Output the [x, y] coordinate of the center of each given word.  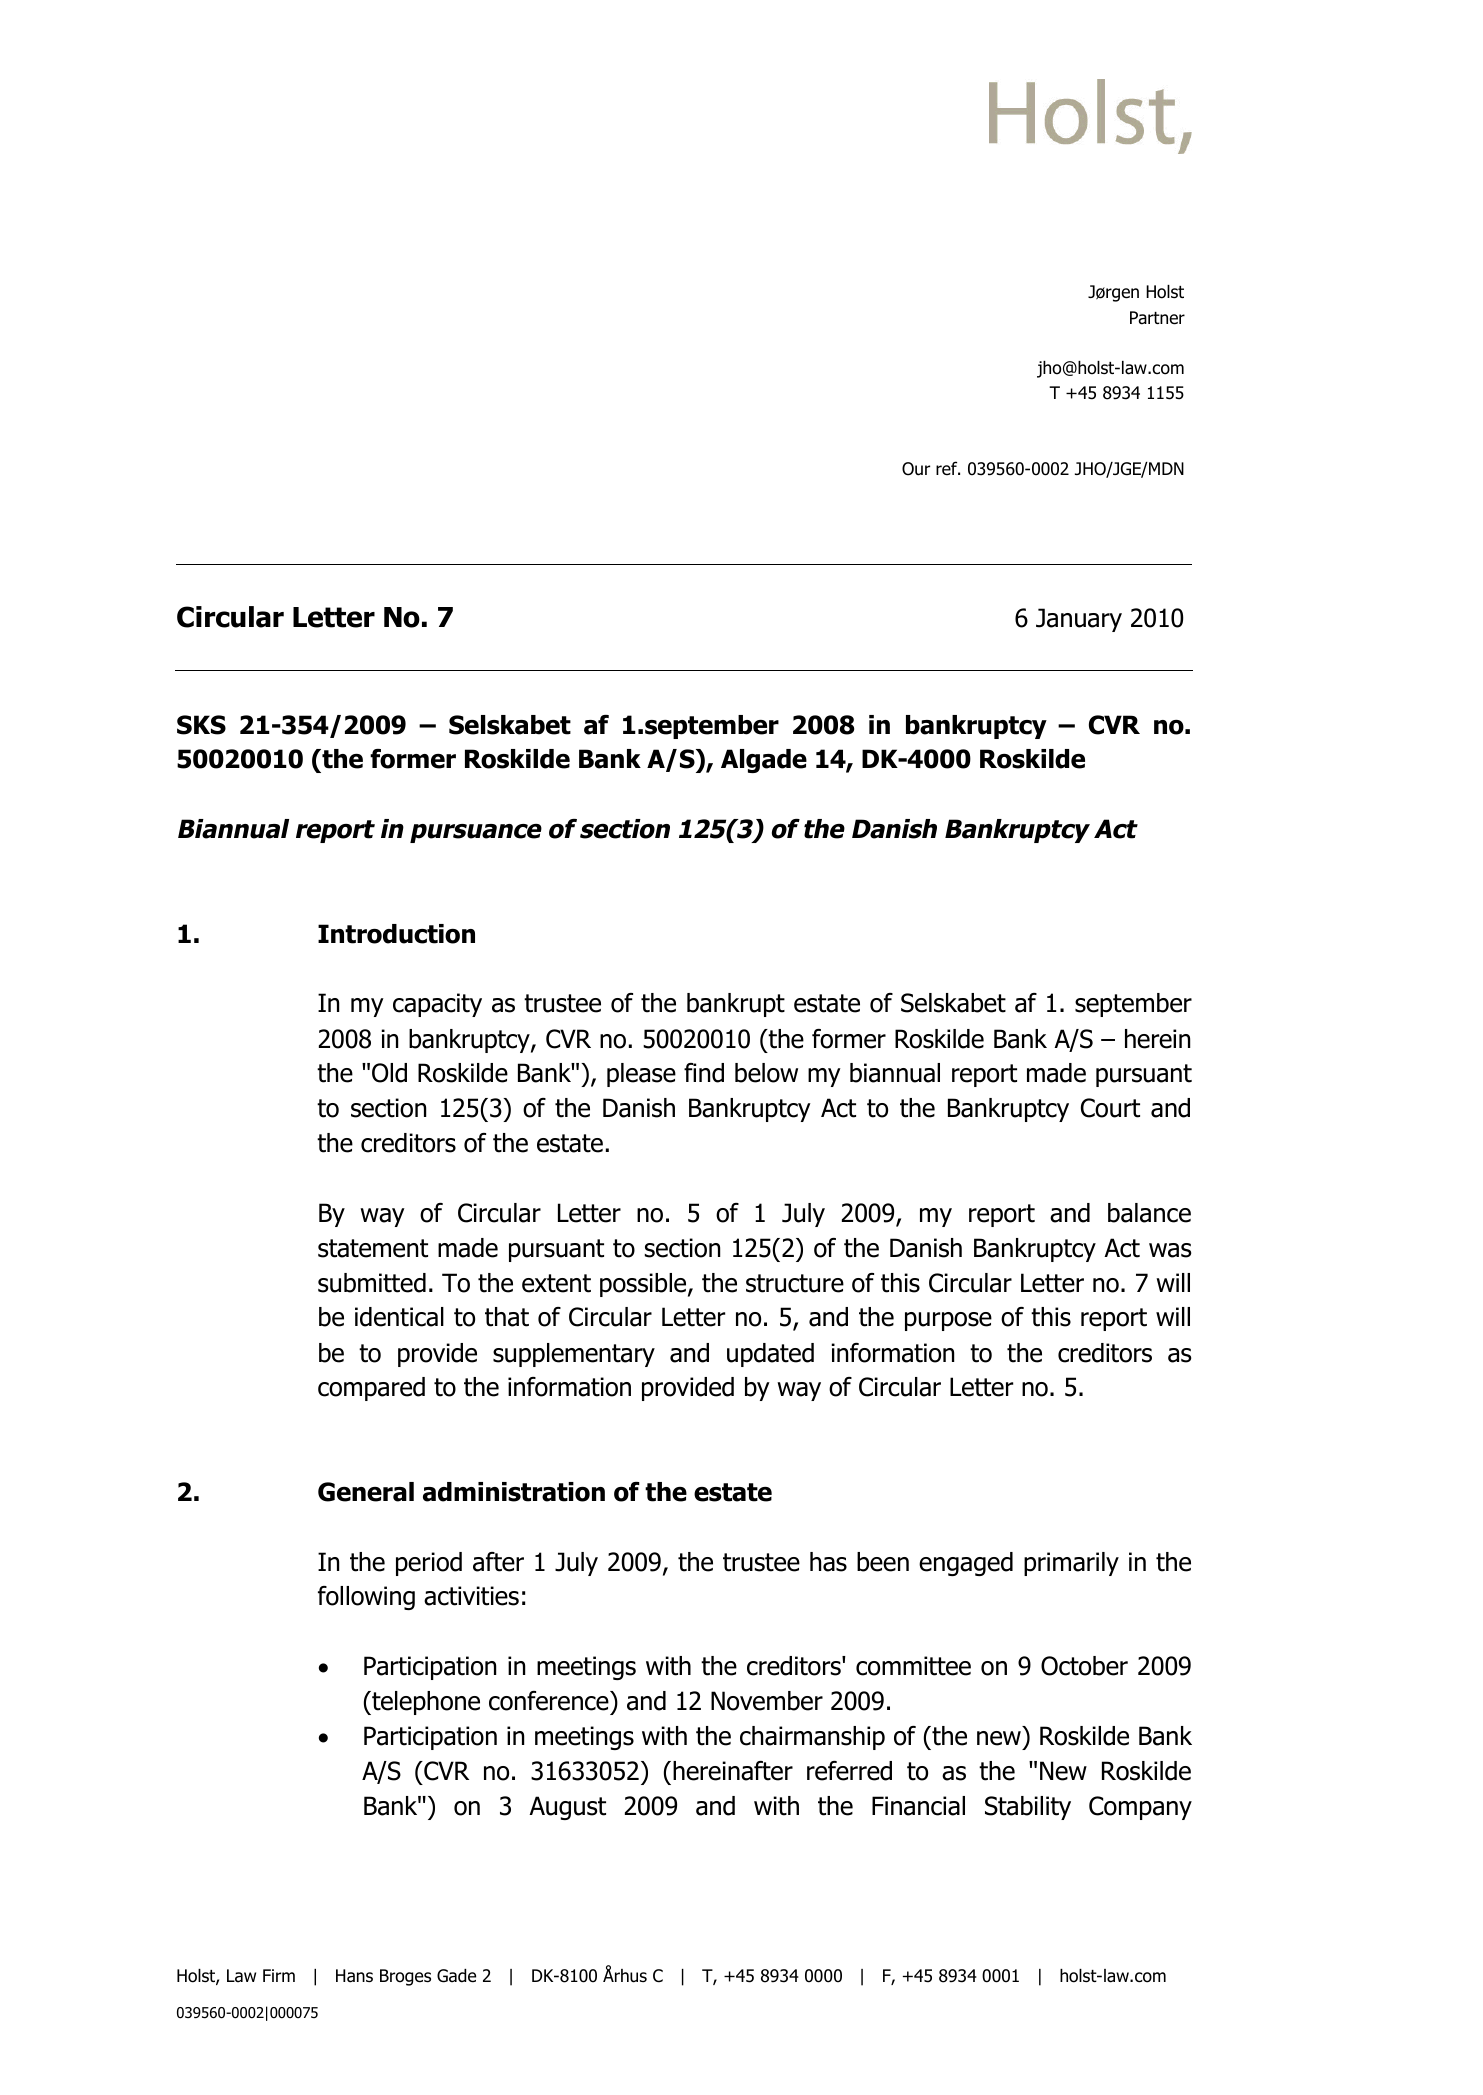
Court [1110, 1108]
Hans [354, 1976]
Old [389, 1073]
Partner [1157, 318]
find [704, 1073]
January [1079, 620]
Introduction [396, 934]
